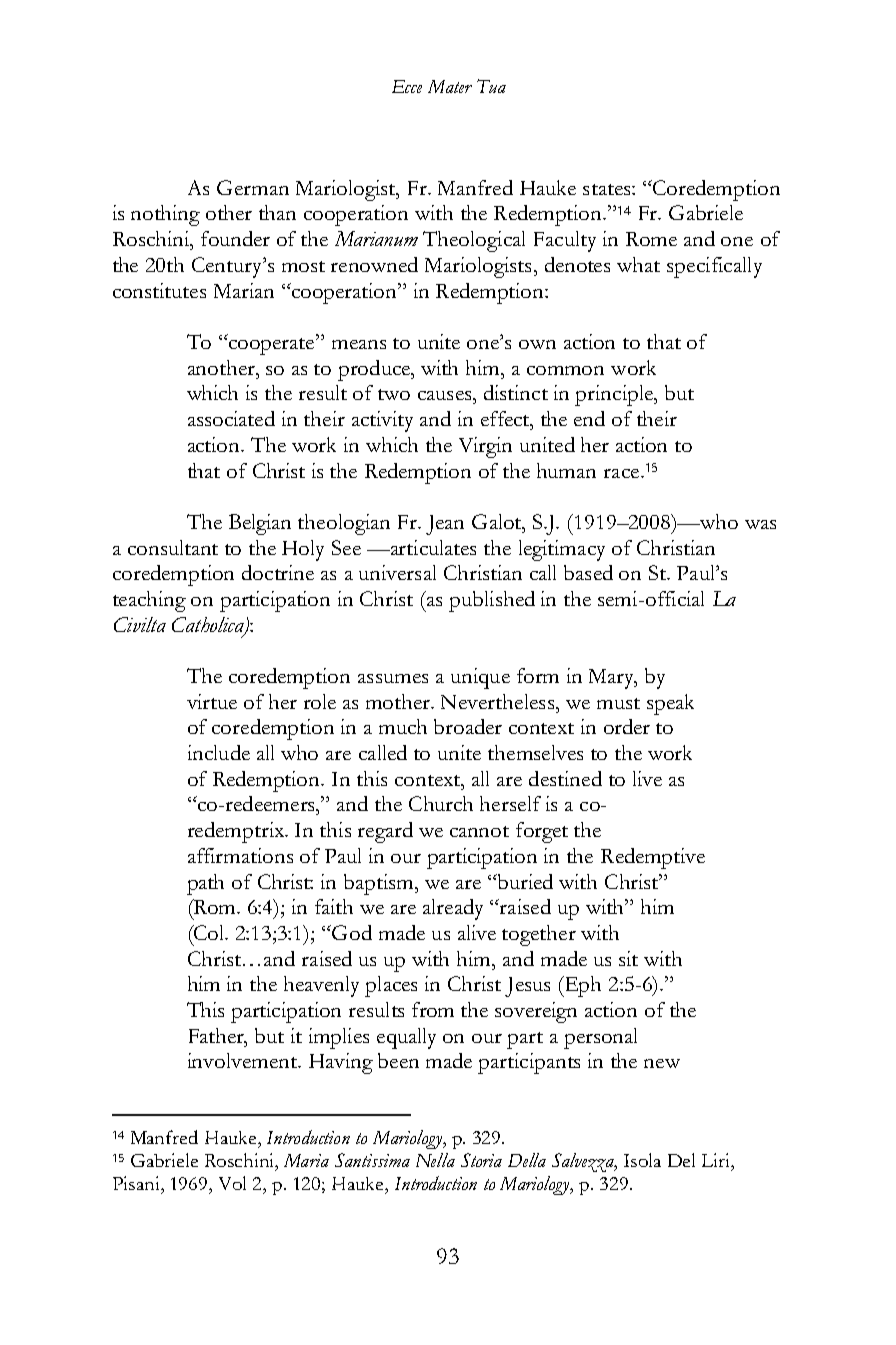  What do you see at coordinates (450, 86) in the screenshot?
I see `Mater` at bounding box center [450, 86].
